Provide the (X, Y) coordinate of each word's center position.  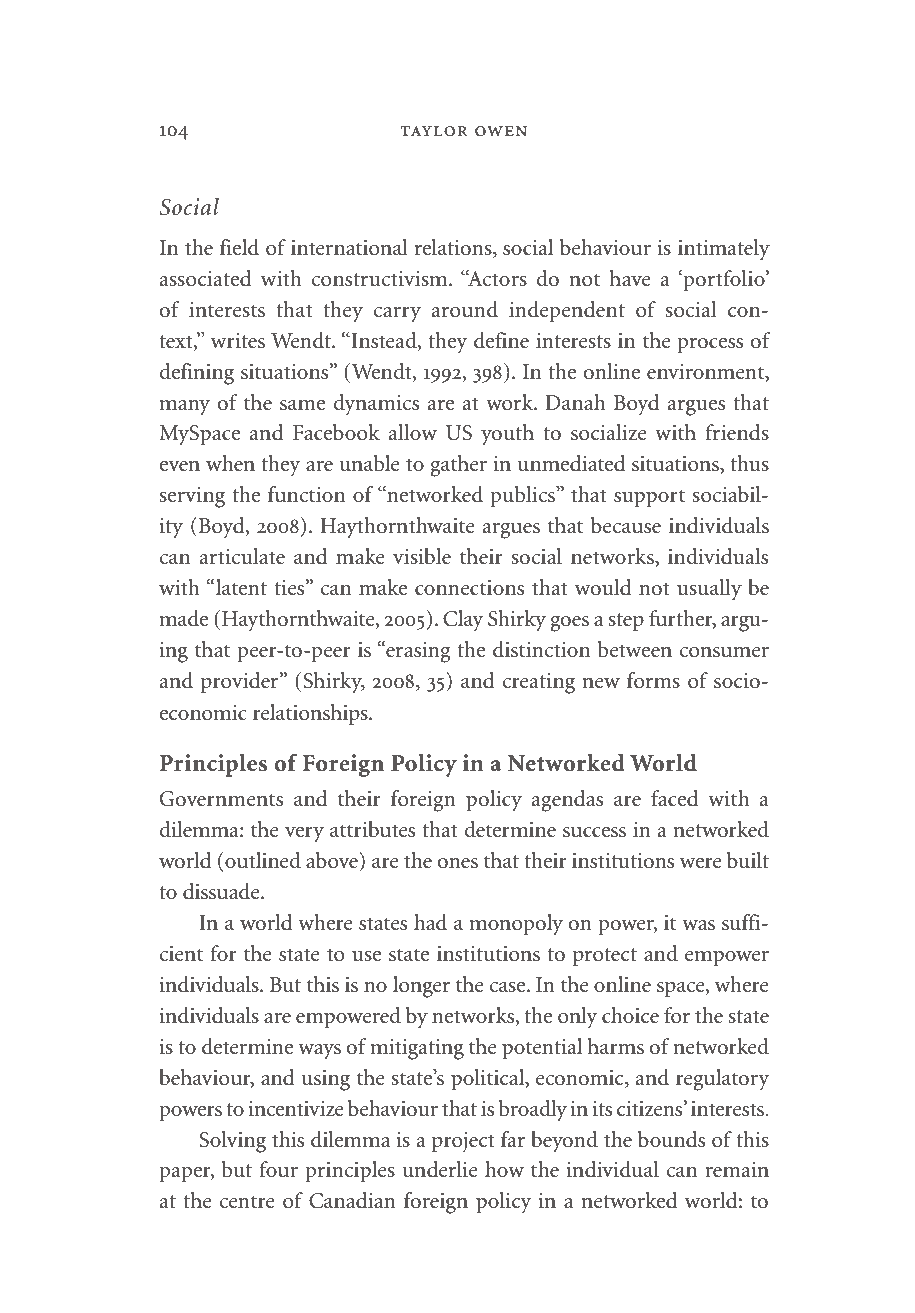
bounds (671, 1139)
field (239, 247)
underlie (440, 1169)
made (183, 618)
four (279, 1169)
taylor (434, 131)
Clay (463, 621)
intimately (724, 250)
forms (653, 680)
